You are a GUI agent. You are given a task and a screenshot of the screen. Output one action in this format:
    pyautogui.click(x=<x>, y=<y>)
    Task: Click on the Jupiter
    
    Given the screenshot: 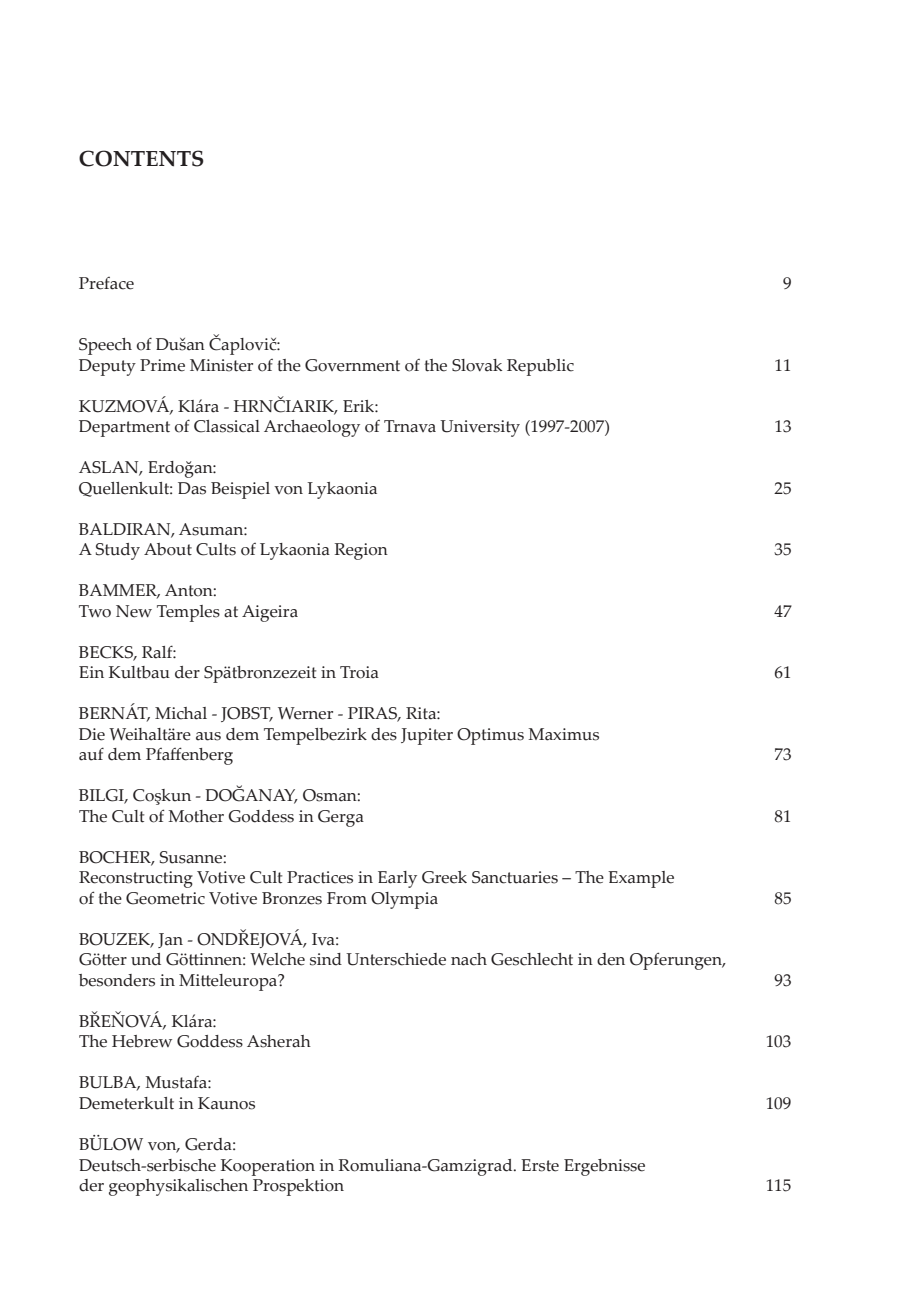 What is the action you would take?
    pyautogui.click(x=427, y=736)
